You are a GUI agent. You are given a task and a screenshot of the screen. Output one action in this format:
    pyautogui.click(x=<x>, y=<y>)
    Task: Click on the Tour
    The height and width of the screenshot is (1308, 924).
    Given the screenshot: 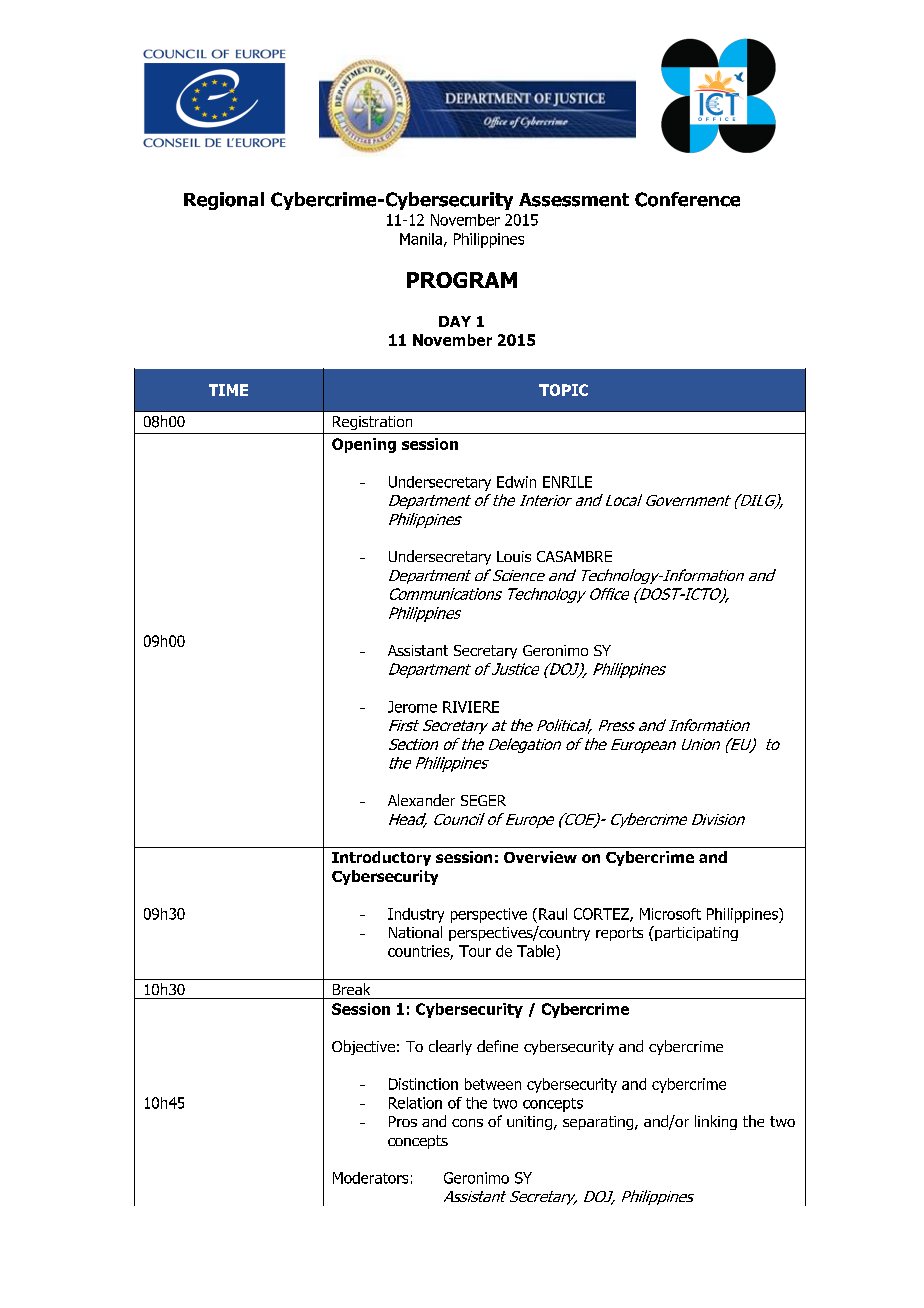 What is the action you would take?
    pyautogui.click(x=475, y=951)
